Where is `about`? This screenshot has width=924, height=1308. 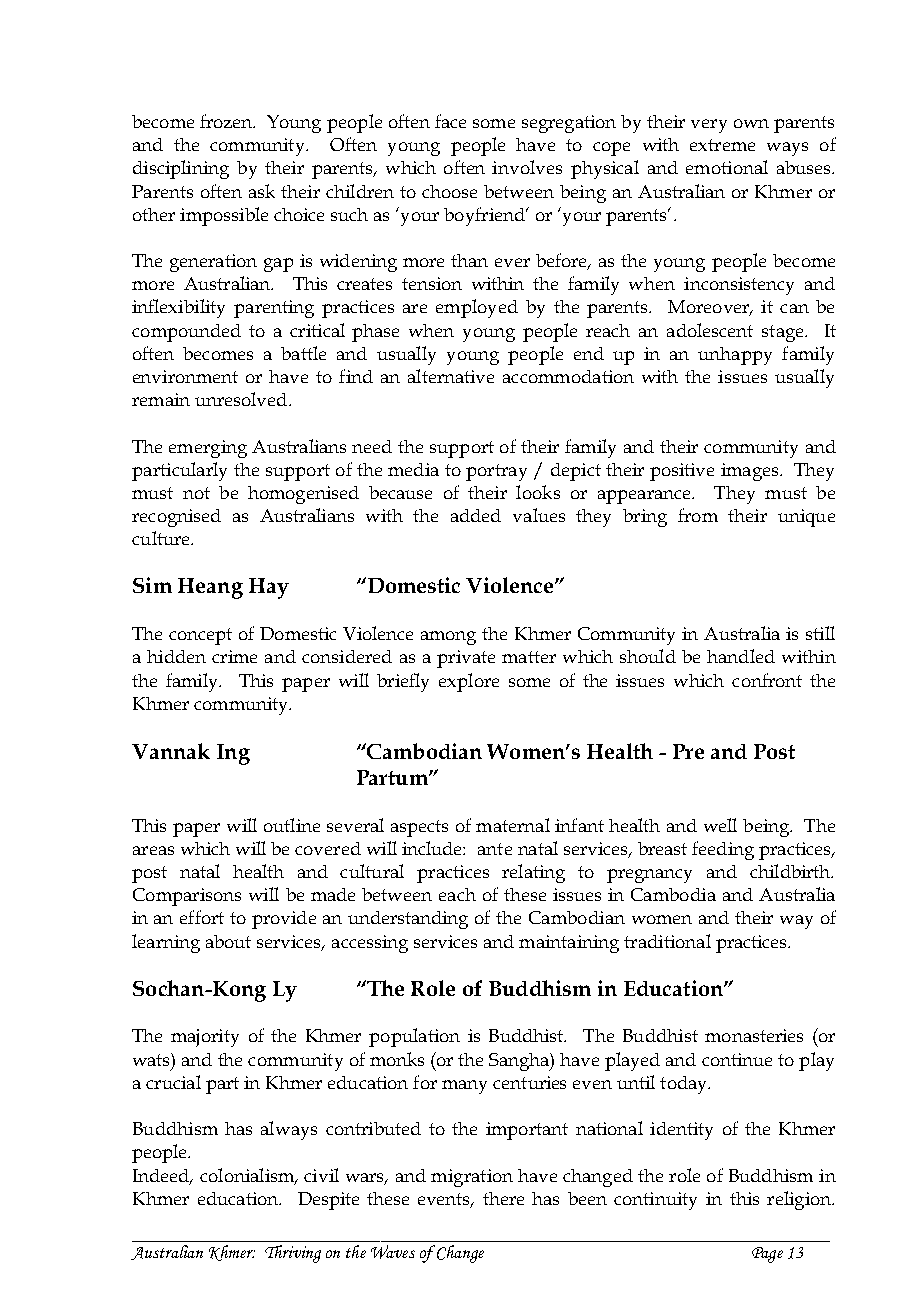 about is located at coordinates (228, 941).
